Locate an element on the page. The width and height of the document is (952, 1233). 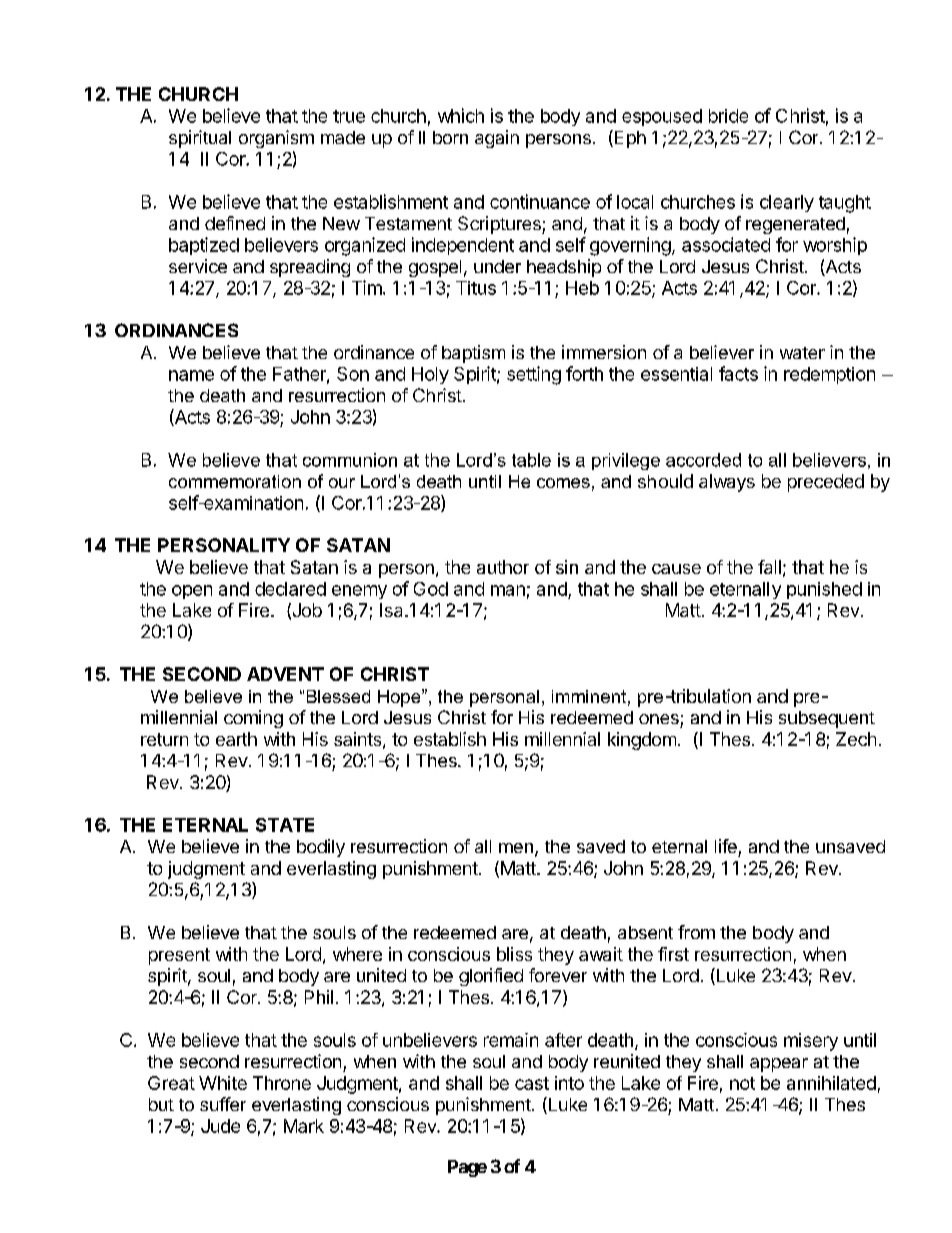
again is located at coordinates (497, 139).
